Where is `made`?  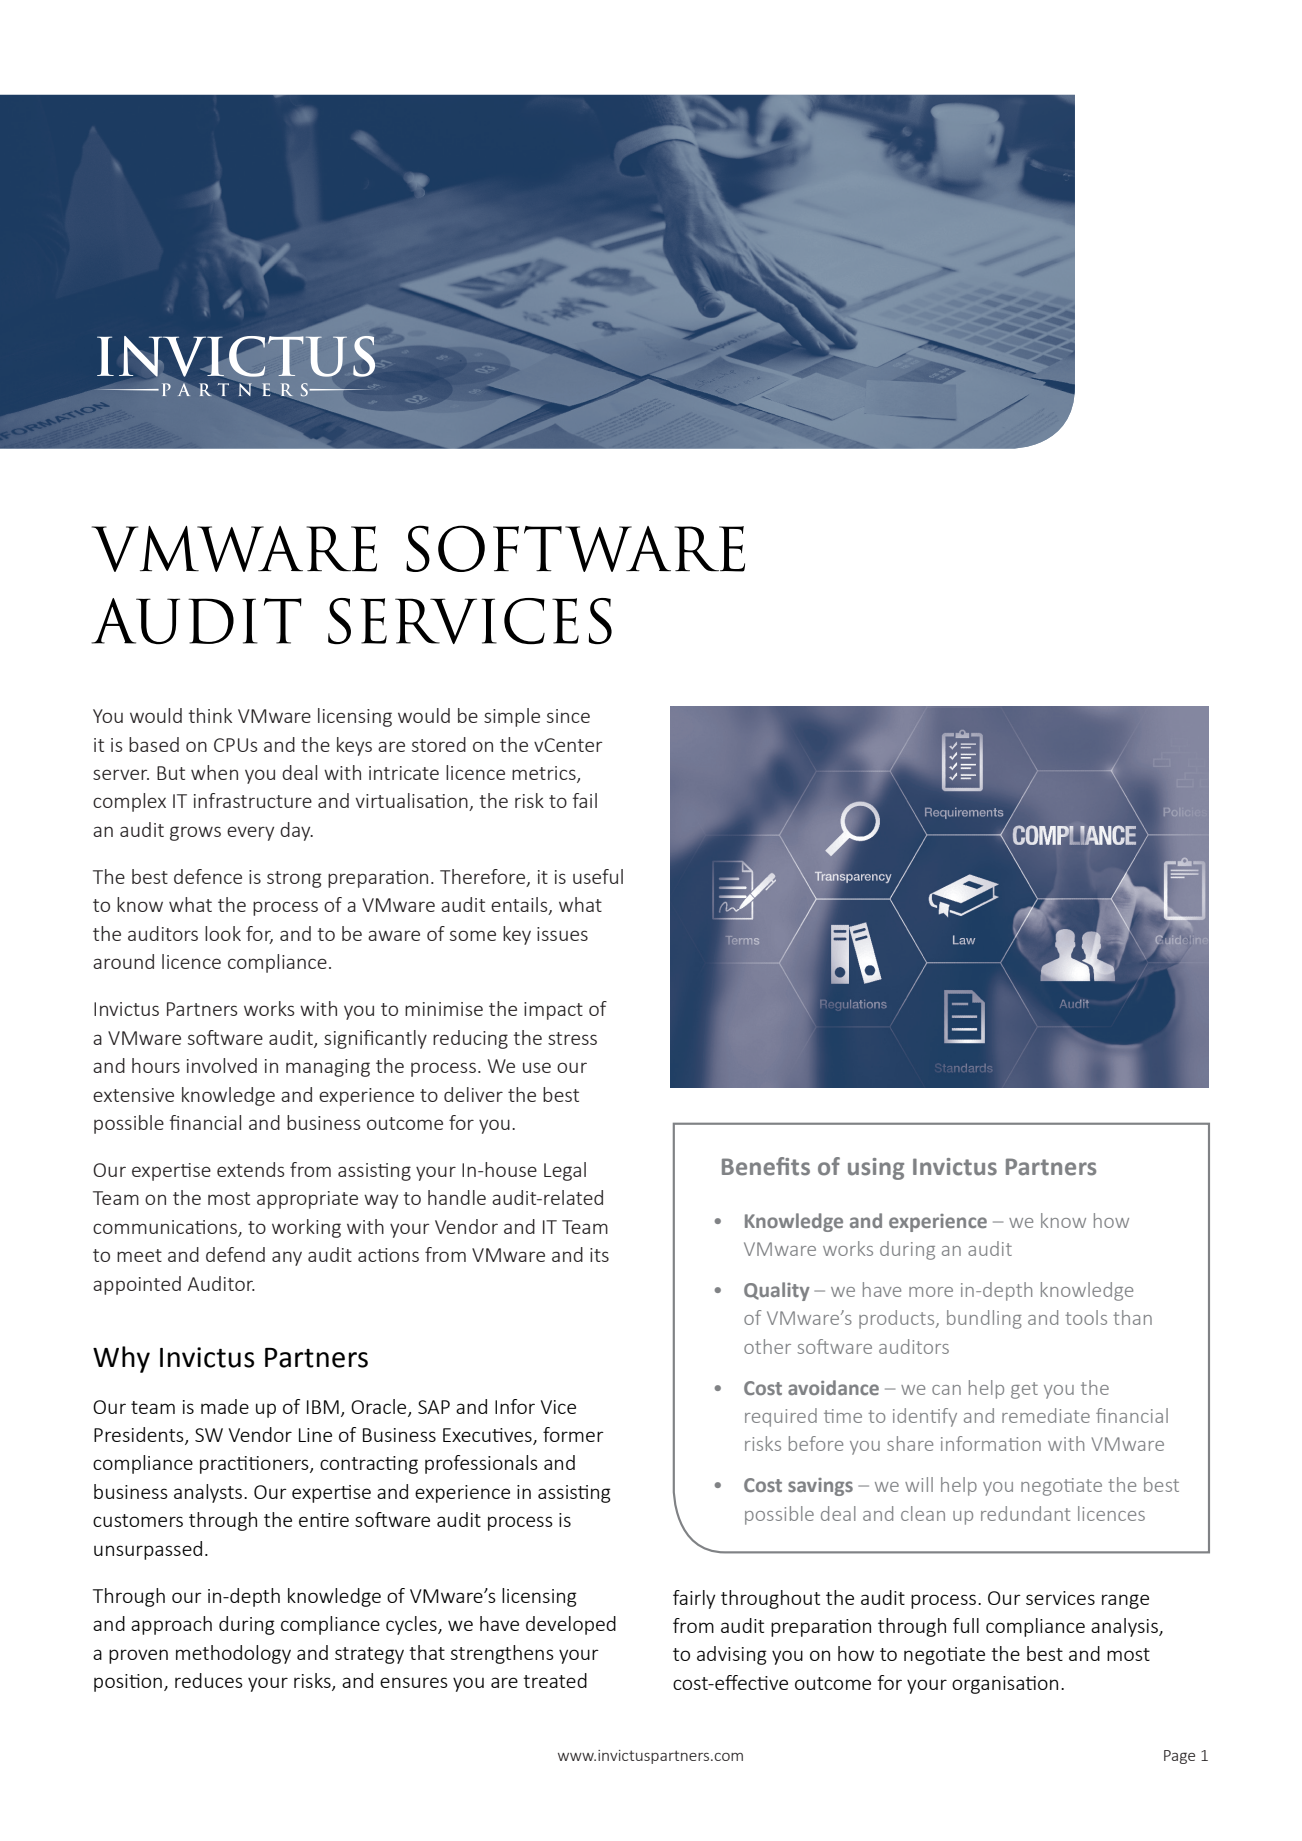 made is located at coordinates (225, 1406).
